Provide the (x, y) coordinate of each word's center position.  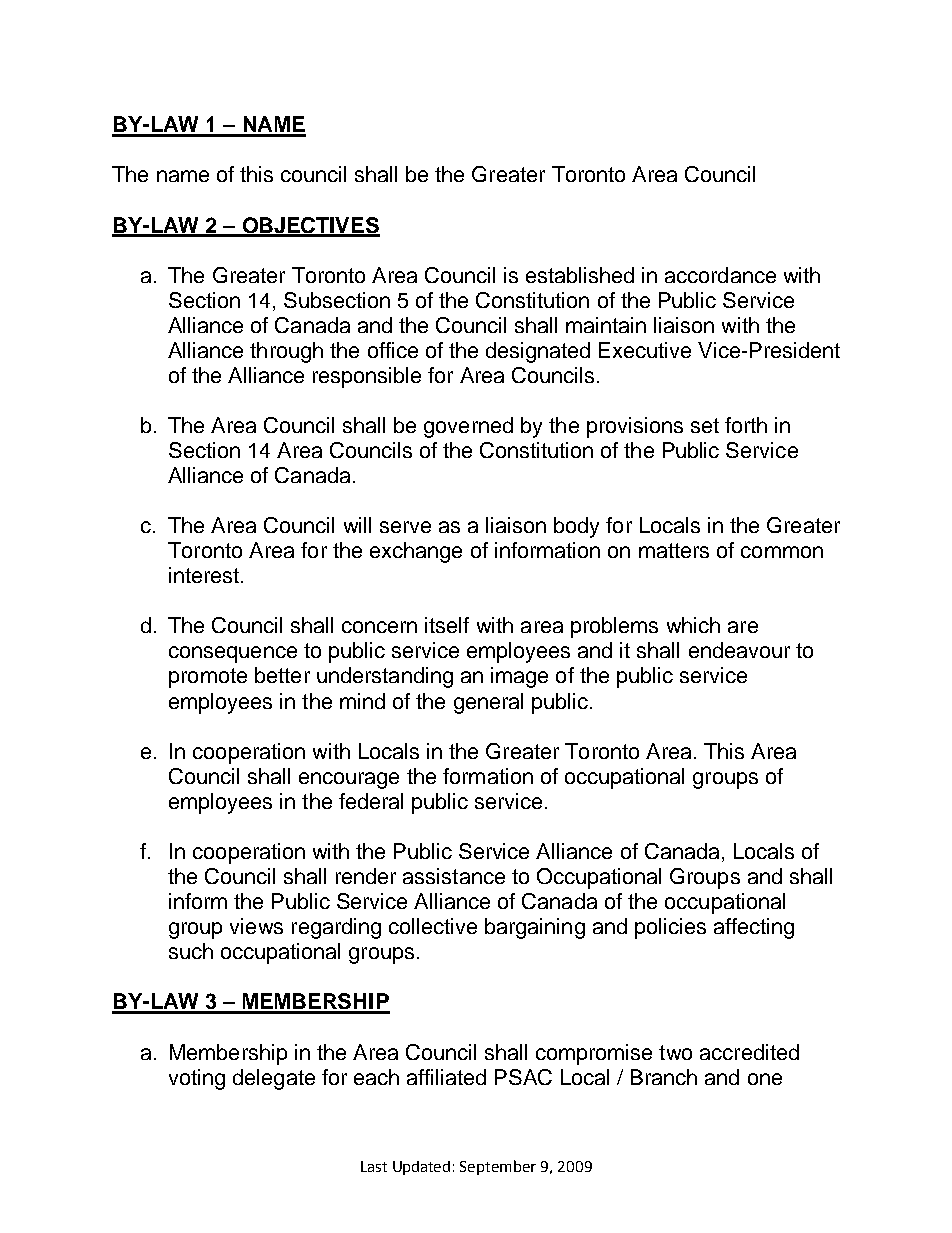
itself (447, 625)
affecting (754, 928)
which (693, 625)
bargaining (535, 928)
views (256, 926)
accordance (720, 275)
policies (670, 928)
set (705, 425)
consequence (233, 654)
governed (468, 427)
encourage (349, 780)
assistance (454, 876)
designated (538, 352)
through (286, 352)
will (357, 525)
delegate (274, 1079)
